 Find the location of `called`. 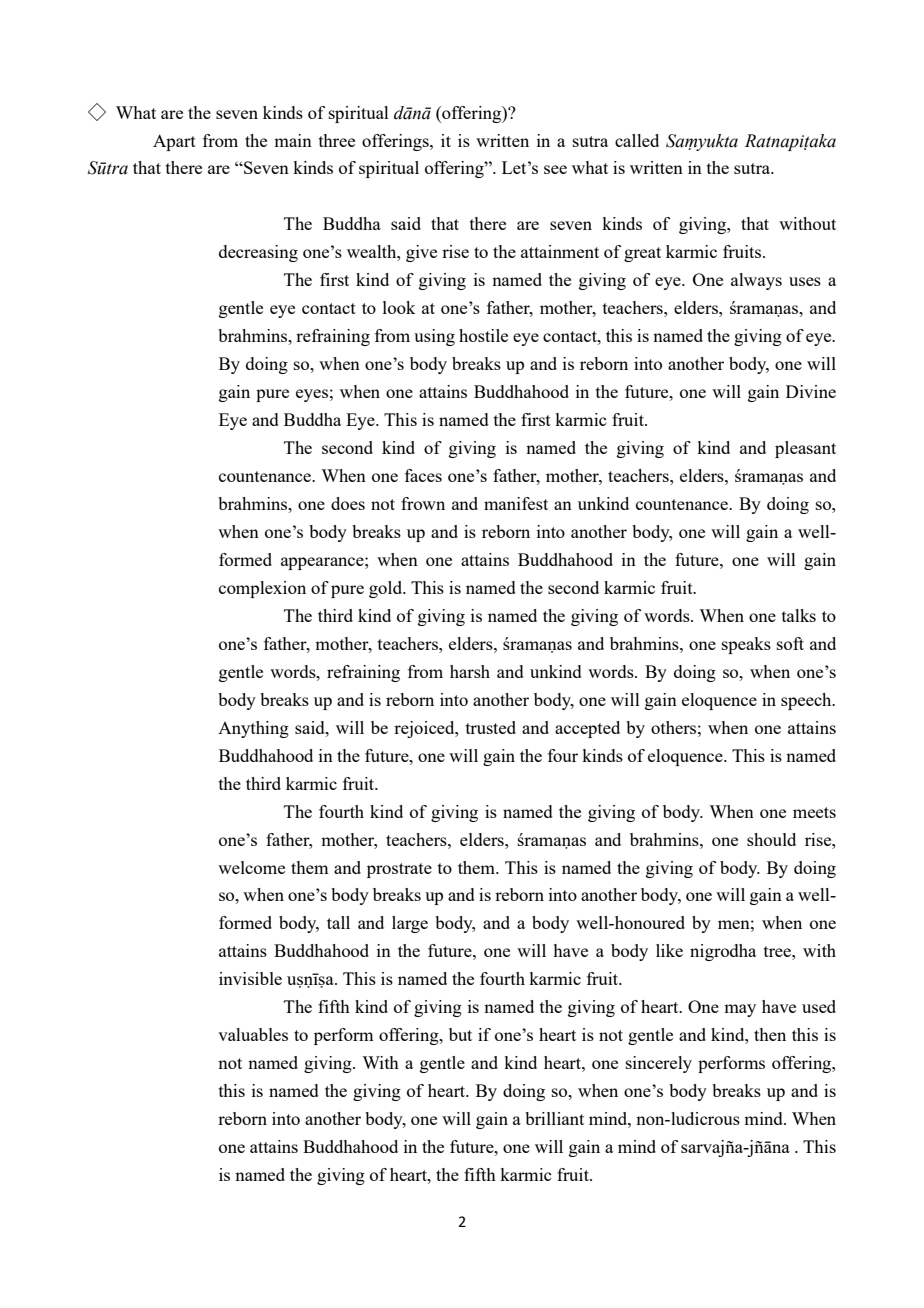

called is located at coordinates (637, 140).
